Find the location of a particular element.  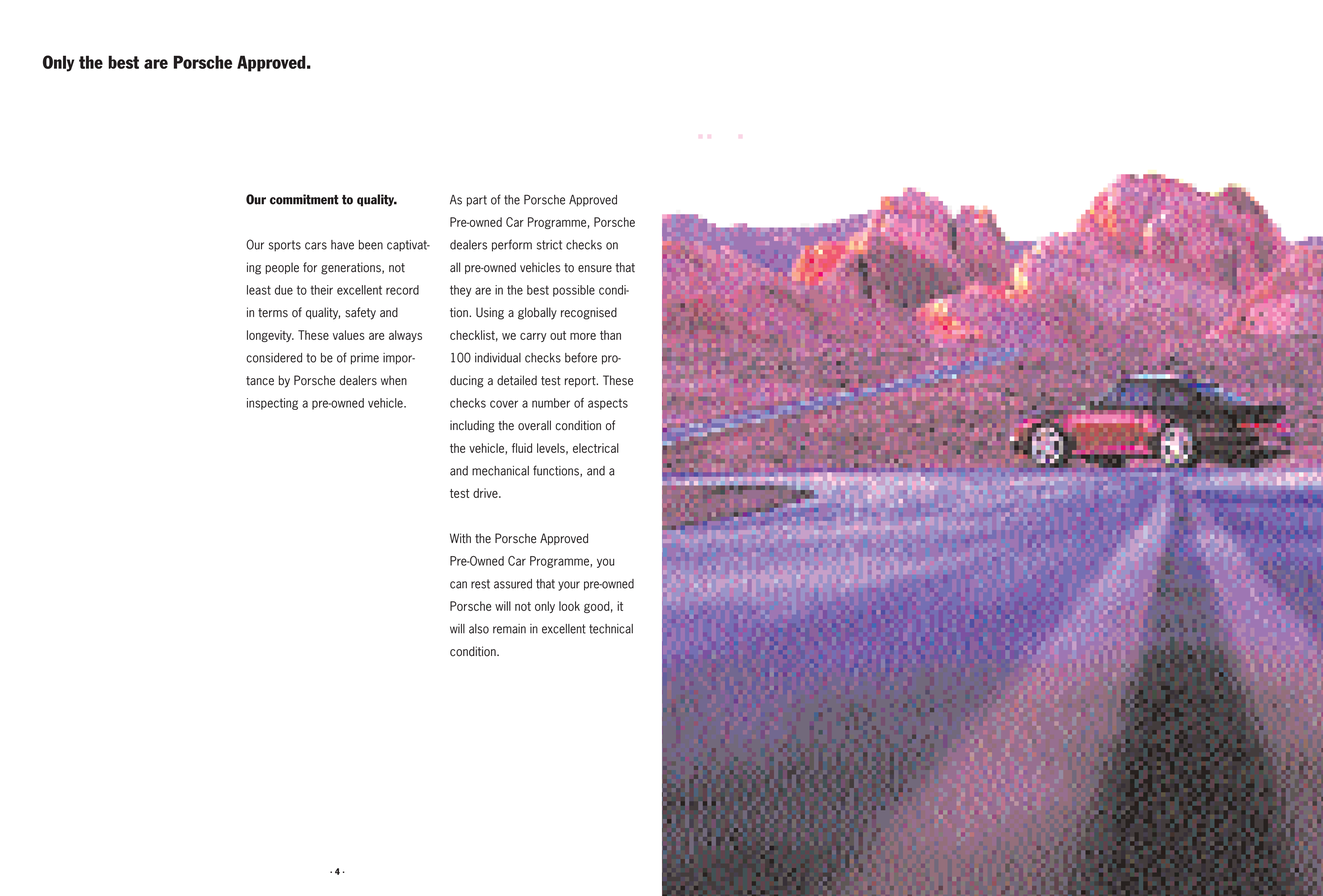

inspecting is located at coordinates (272, 404).
